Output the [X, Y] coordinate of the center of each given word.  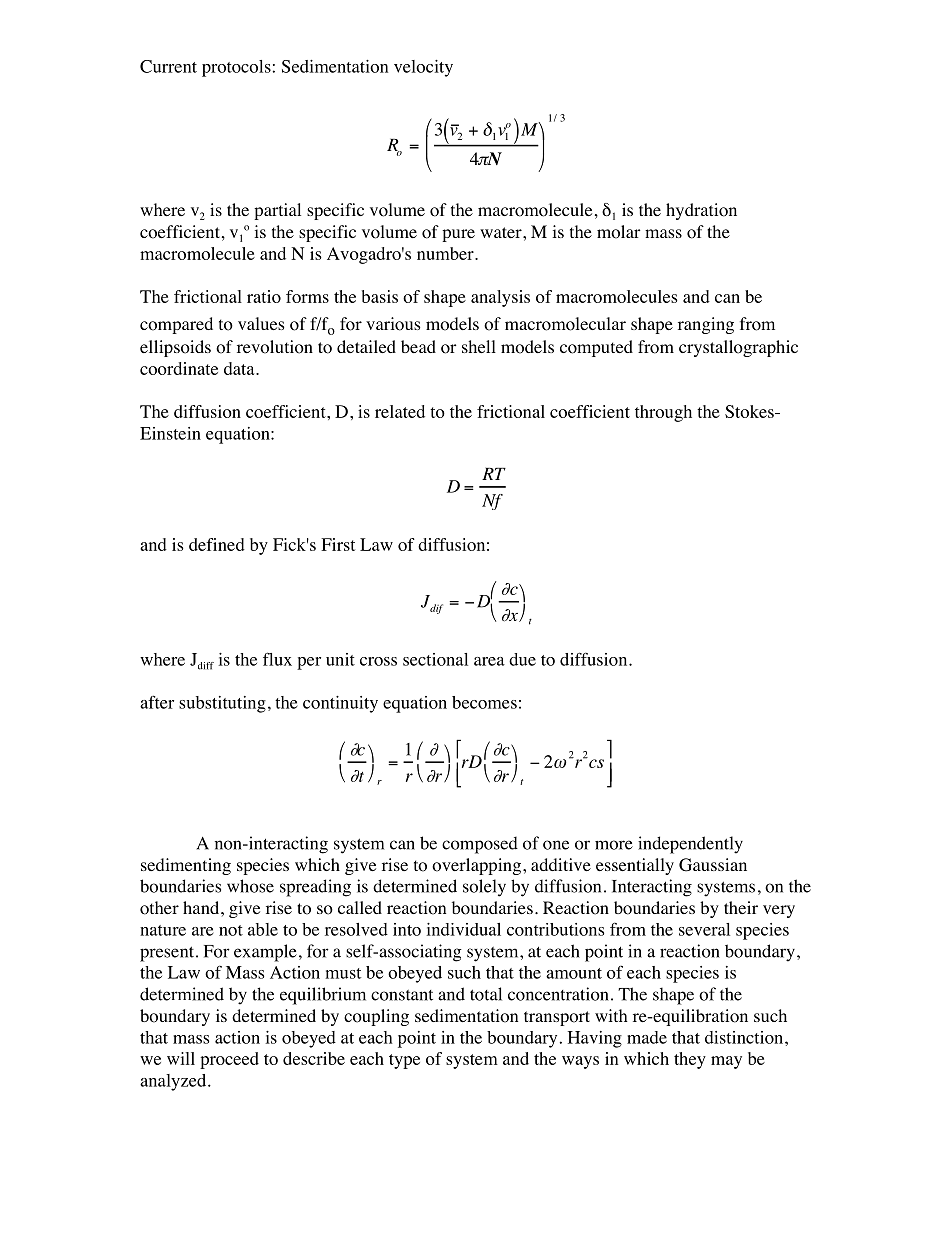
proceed [229, 1060]
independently [690, 845]
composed [480, 845]
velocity [423, 68]
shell [479, 346]
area [489, 661]
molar [619, 232]
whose [250, 886]
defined [217, 544]
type [404, 1061]
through [663, 413]
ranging [706, 325]
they [690, 1060]
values [261, 323]
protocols [236, 68]
